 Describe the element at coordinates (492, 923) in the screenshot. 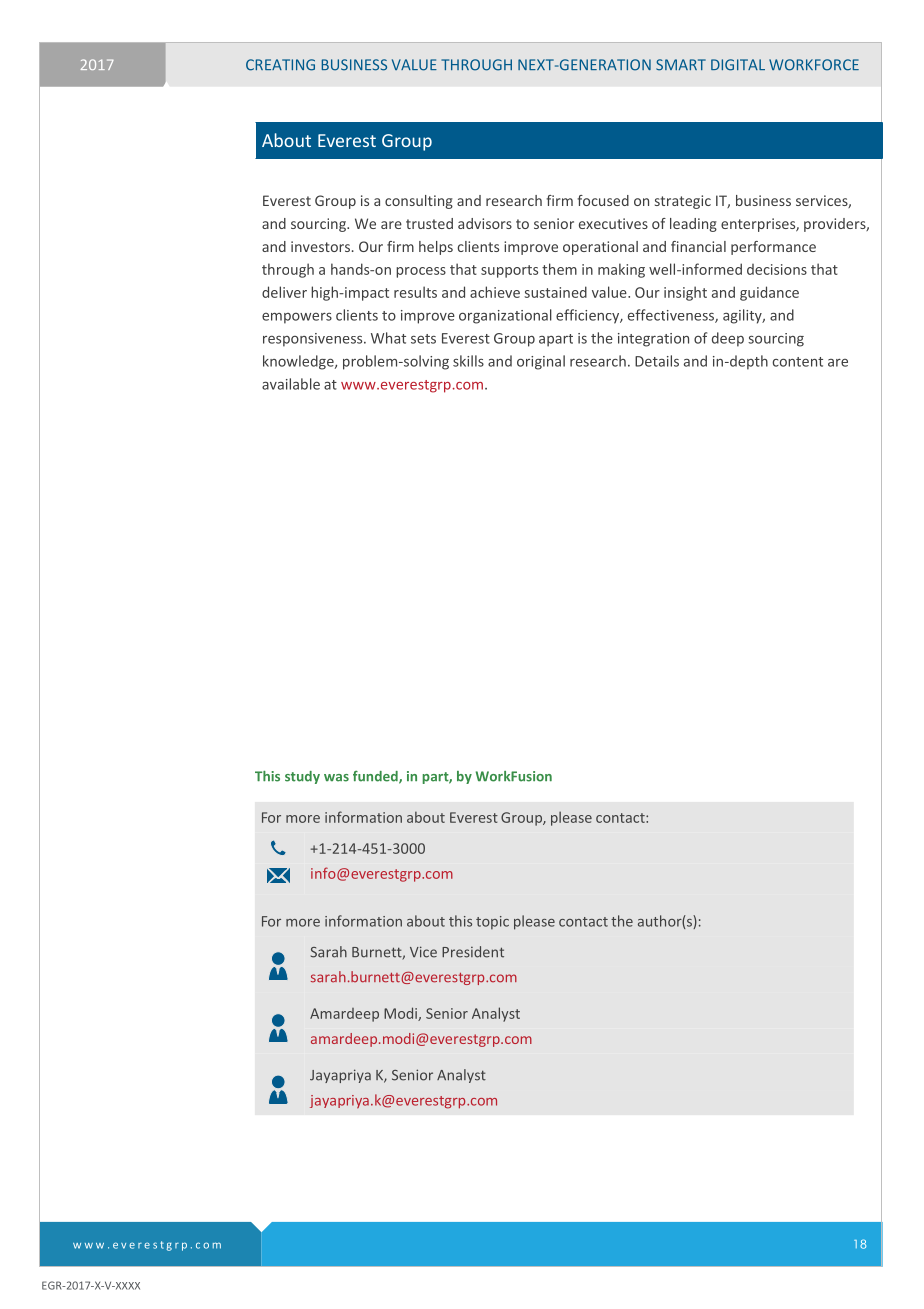

I see `topic` at that location.
